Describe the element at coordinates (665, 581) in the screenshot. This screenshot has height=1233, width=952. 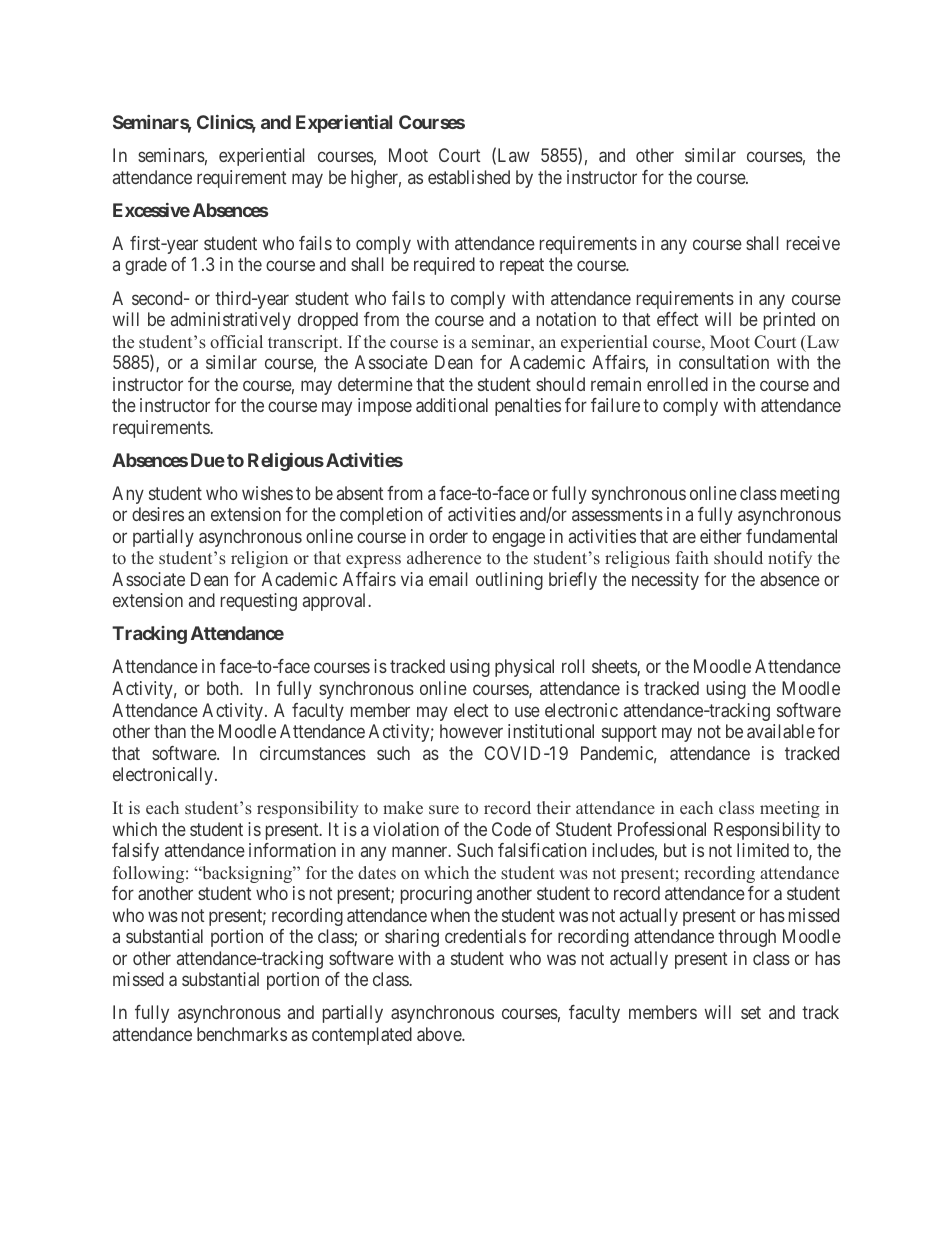
I see `necessity` at that location.
